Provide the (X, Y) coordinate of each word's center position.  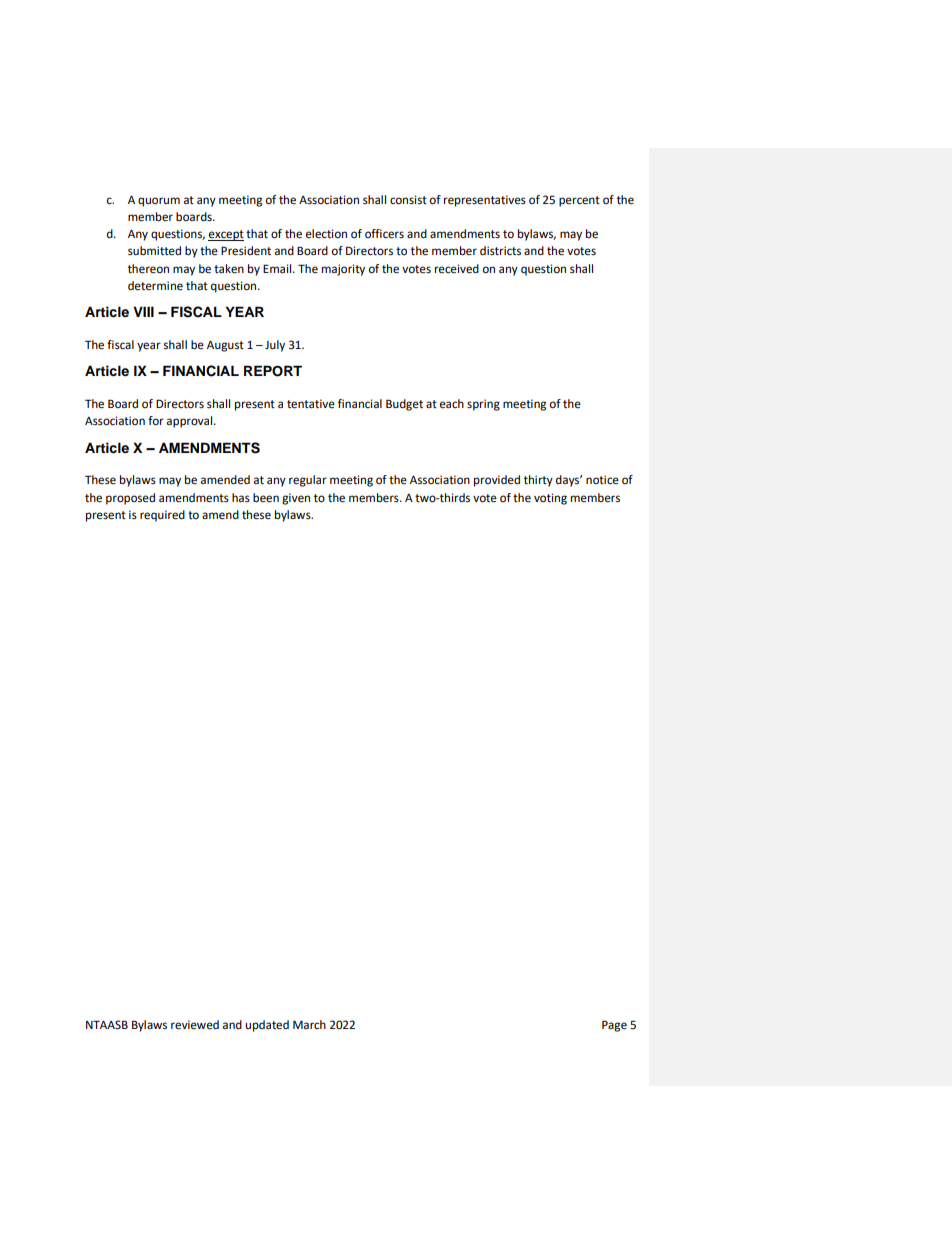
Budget (404, 405)
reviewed (195, 1025)
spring (483, 405)
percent (579, 201)
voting (550, 499)
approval (191, 422)
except (226, 235)
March (309, 1024)
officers (384, 234)
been (266, 498)
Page (614, 1026)
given (296, 499)
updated (267, 1026)
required (162, 516)
